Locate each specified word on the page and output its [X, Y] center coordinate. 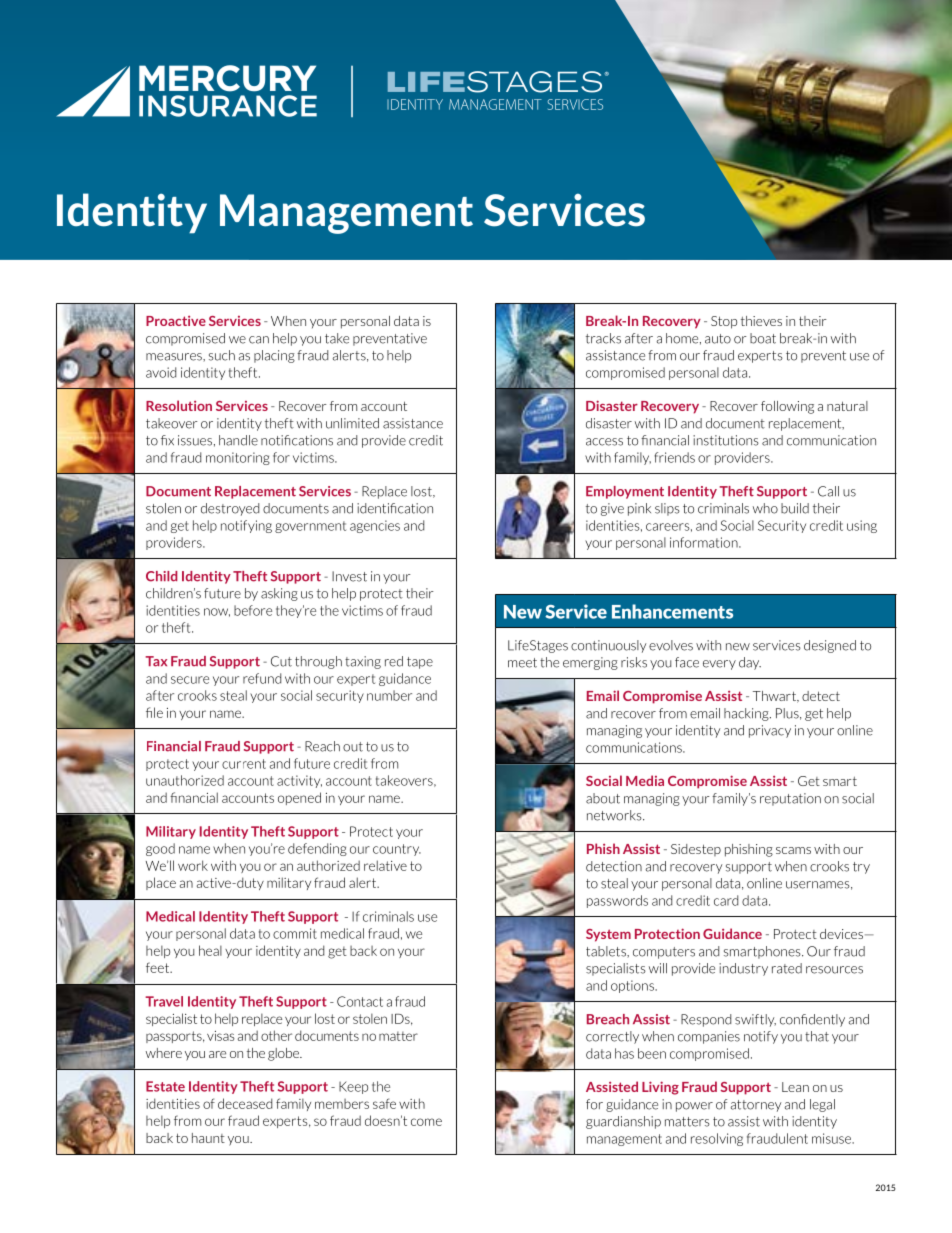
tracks [603, 338]
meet [522, 663]
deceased [245, 1103]
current [244, 764]
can [259, 340]
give [612, 509]
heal [210, 950]
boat [763, 338]
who [765, 508]
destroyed [230, 509]
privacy [770, 731]
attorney [756, 1106]
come [426, 1122]
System [608, 935]
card [726, 900]
